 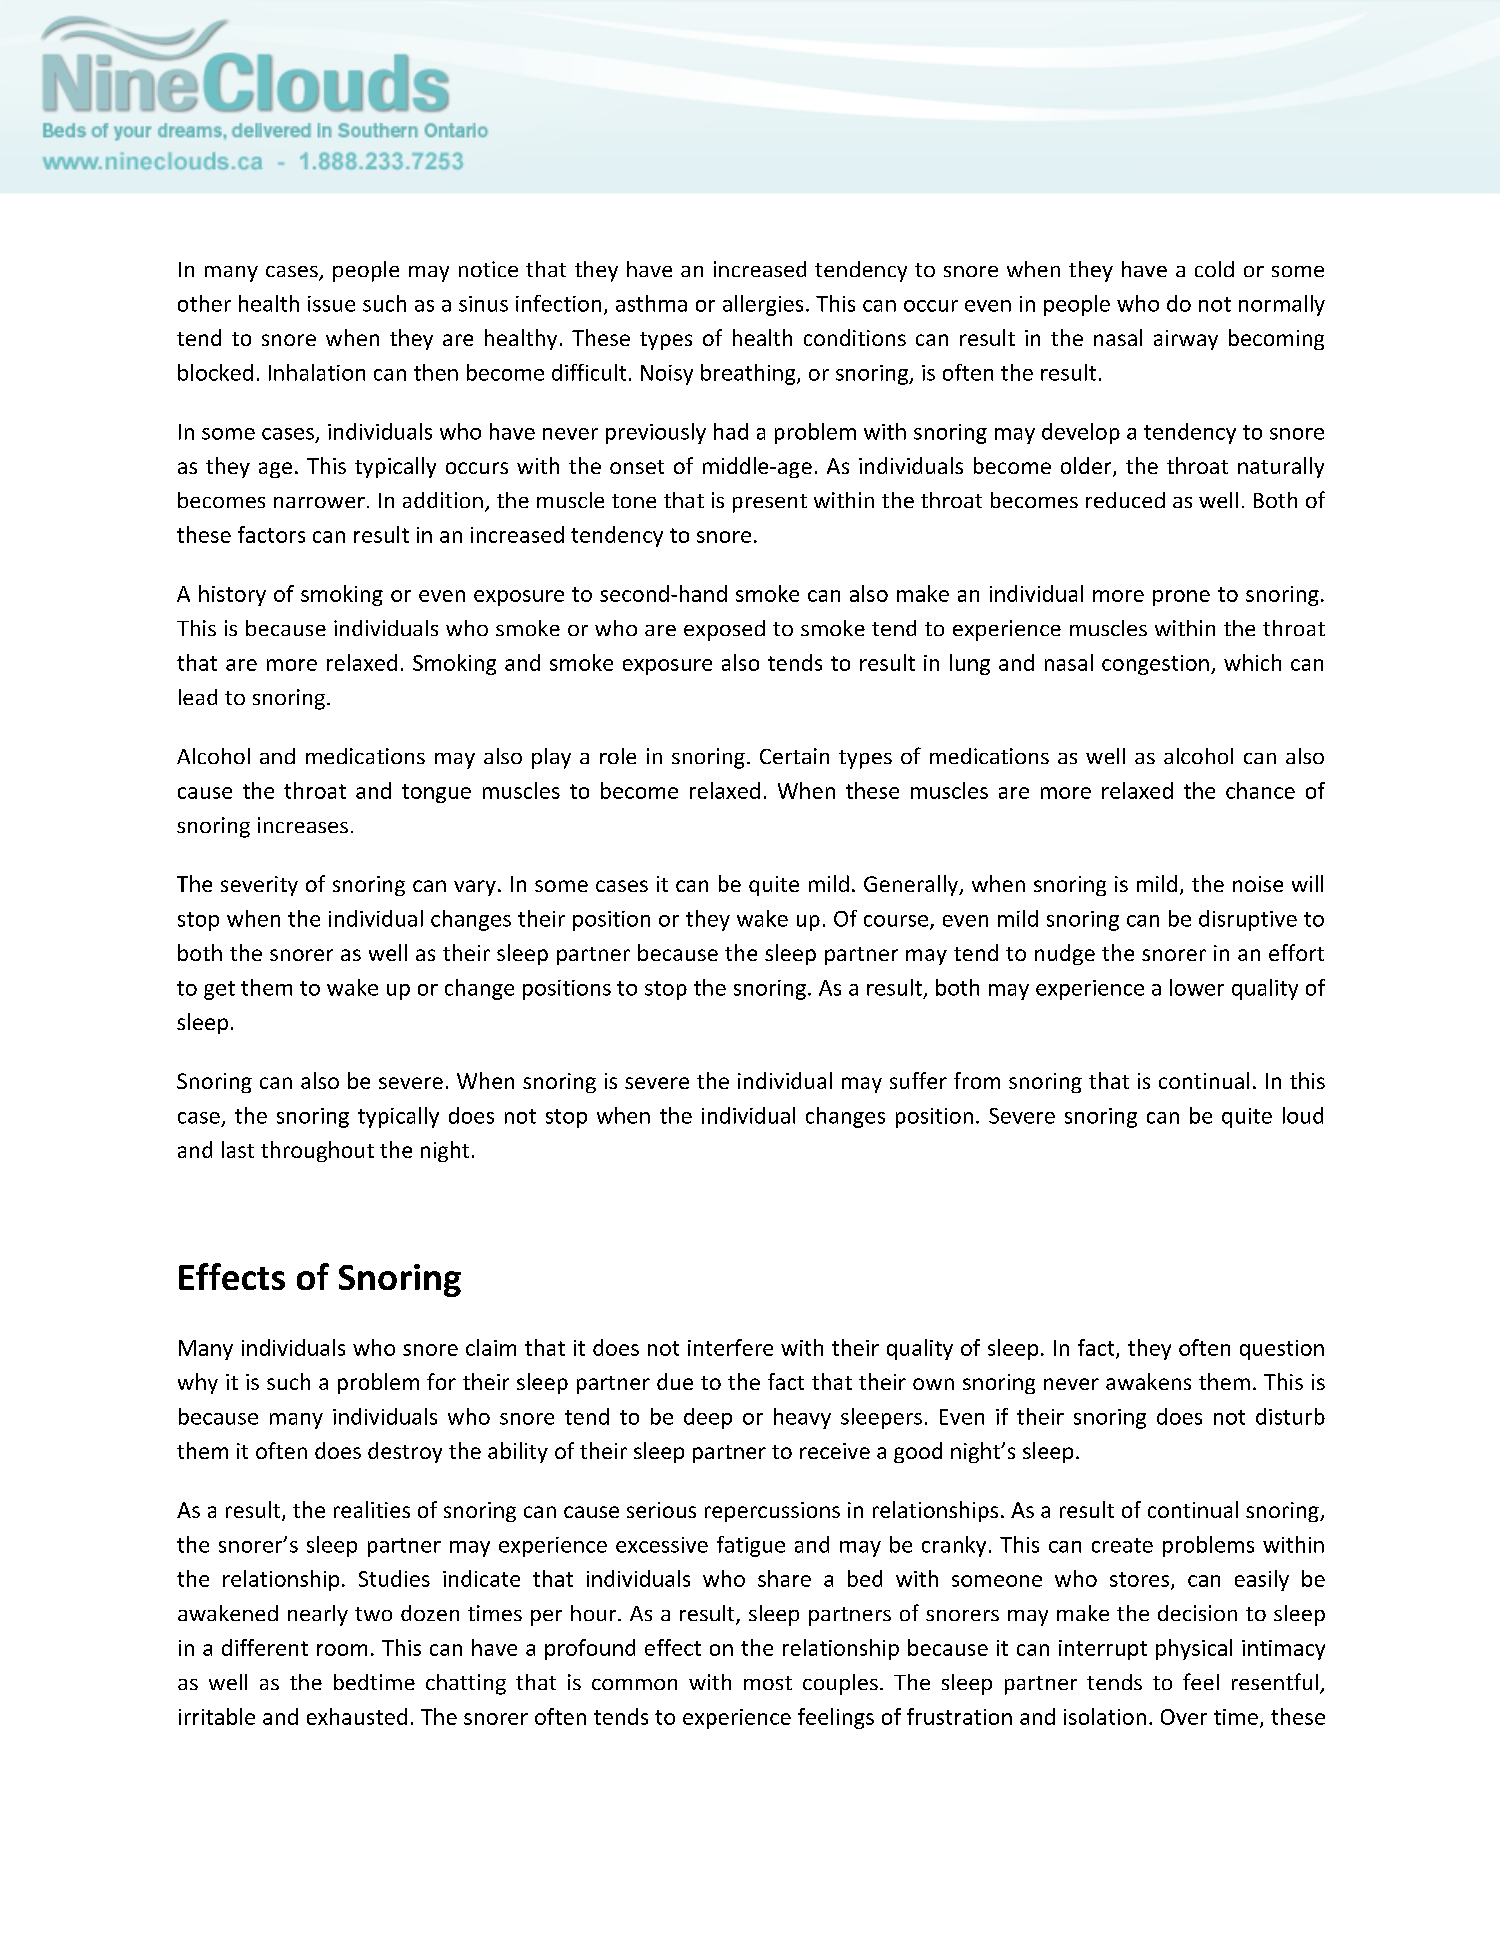 I want to click on history, so click(x=232, y=595).
